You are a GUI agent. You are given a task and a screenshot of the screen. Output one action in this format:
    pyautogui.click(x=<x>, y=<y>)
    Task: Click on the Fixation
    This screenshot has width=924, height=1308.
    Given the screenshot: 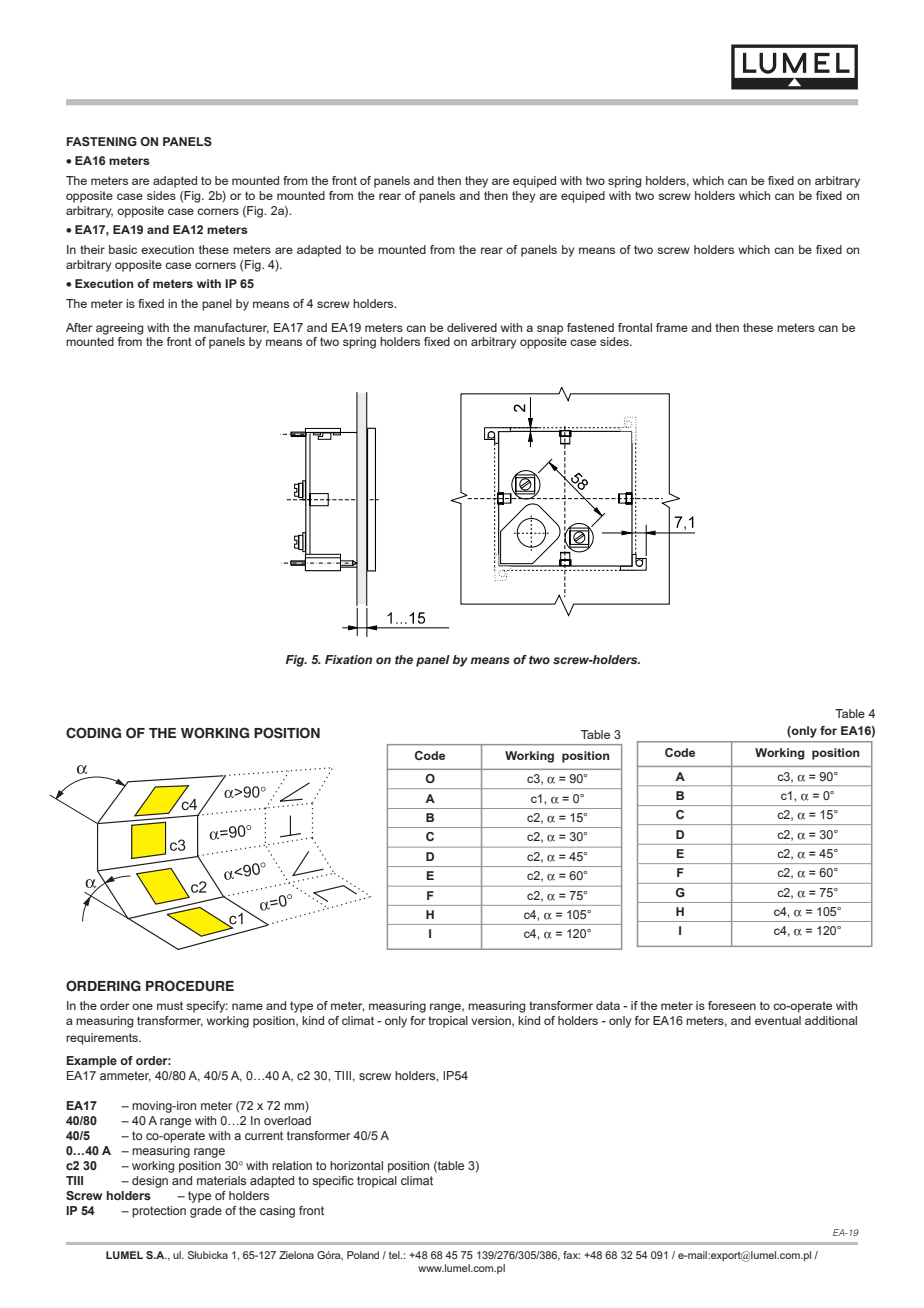 What is the action you would take?
    pyautogui.click(x=348, y=659)
